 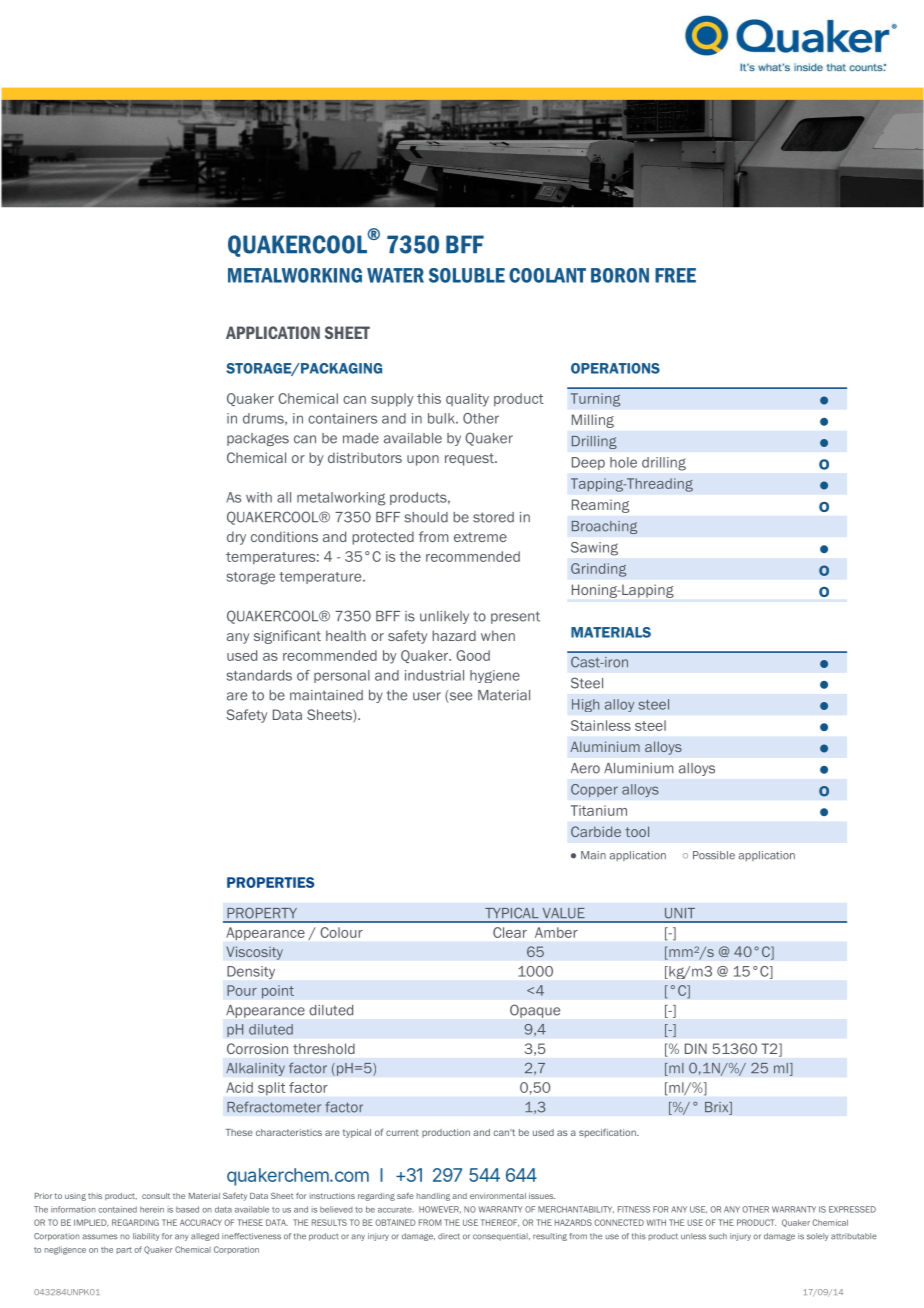 What do you see at coordinates (152, 1209) in the screenshot?
I see `herein` at bounding box center [152, 1209].
